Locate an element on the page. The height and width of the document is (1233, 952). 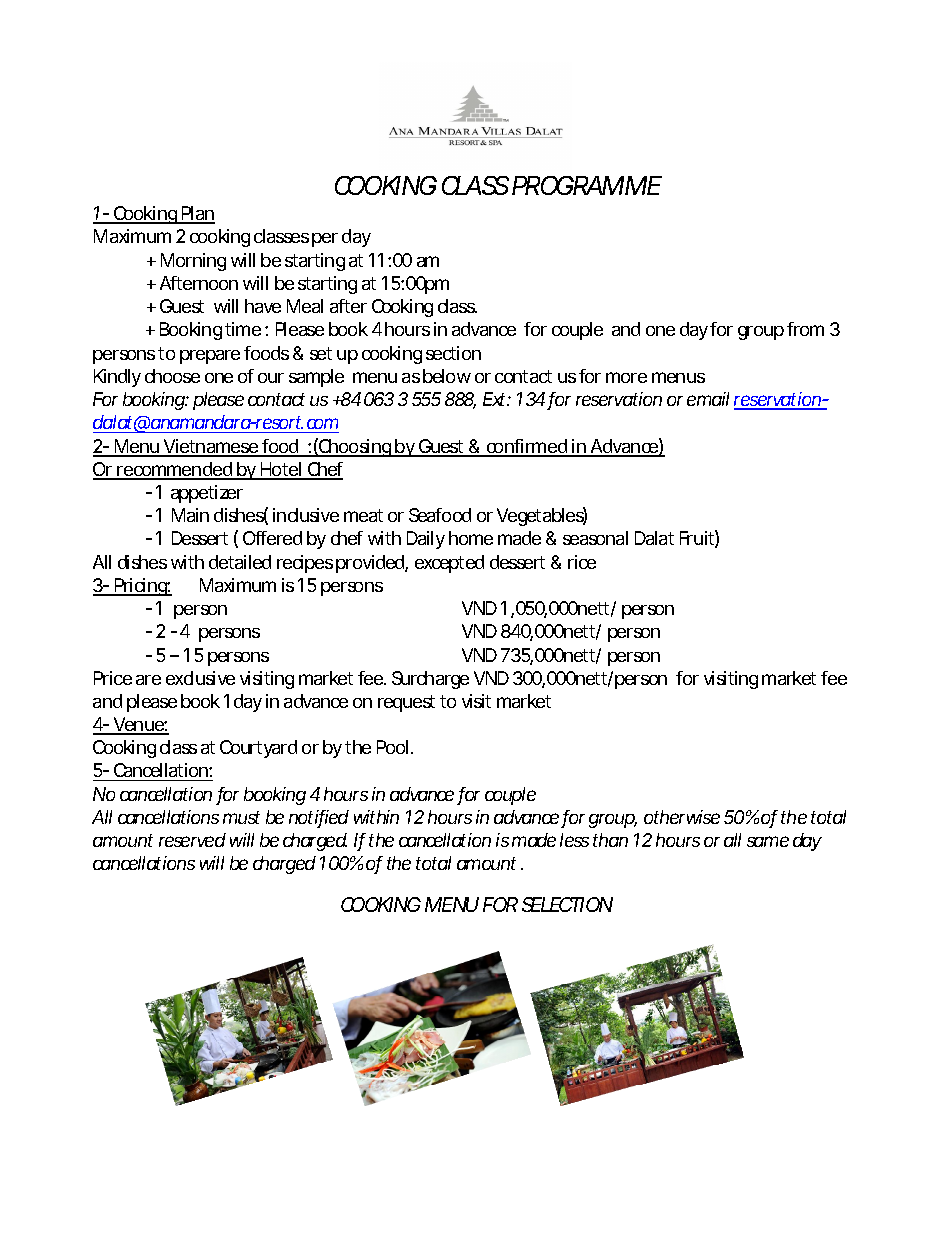
exclusive is located at coordinates (200, 678).
